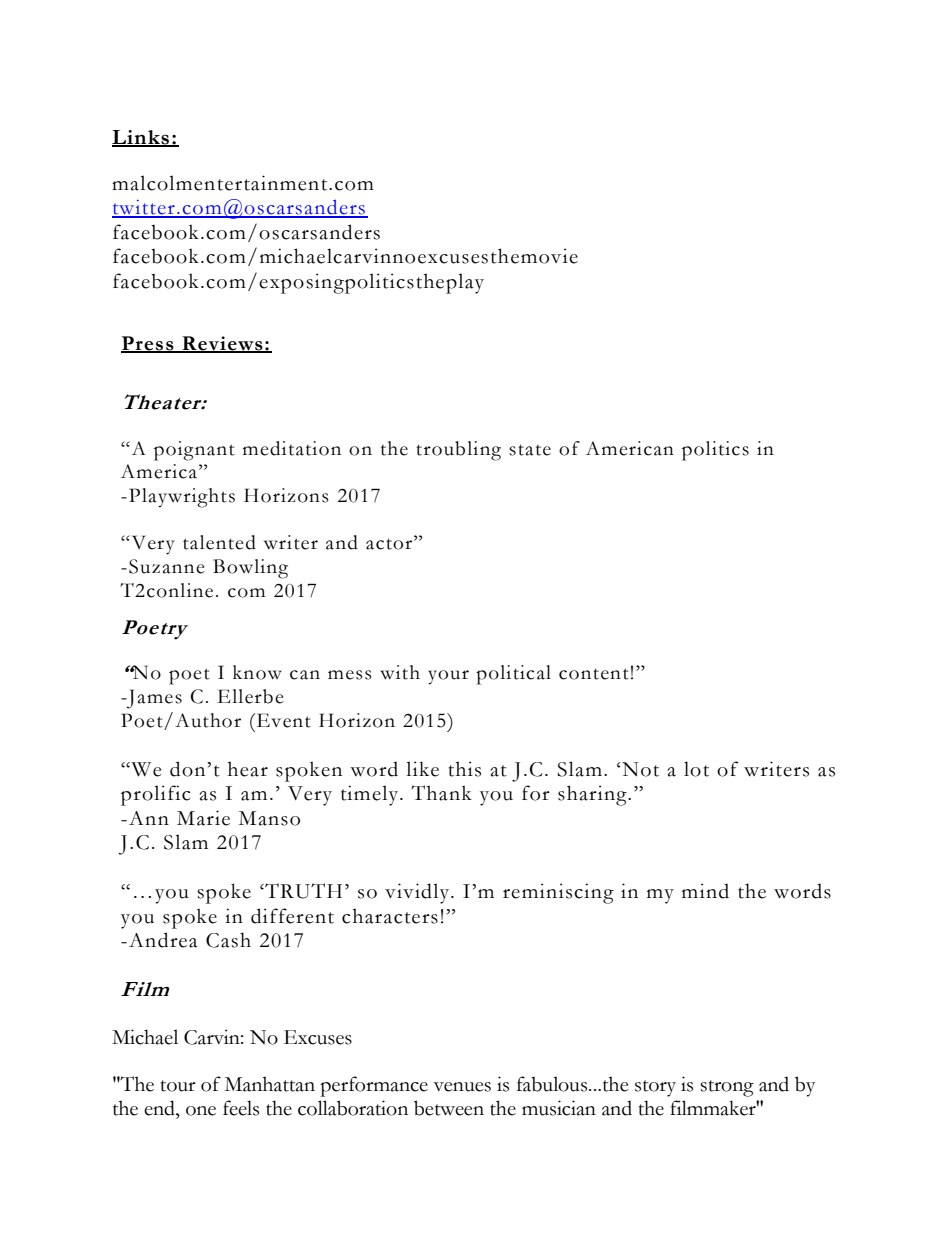  What do you see at coordinates (462, 1087) in the screenshot?
I see `venues` at bounding box center [462, 1087].
